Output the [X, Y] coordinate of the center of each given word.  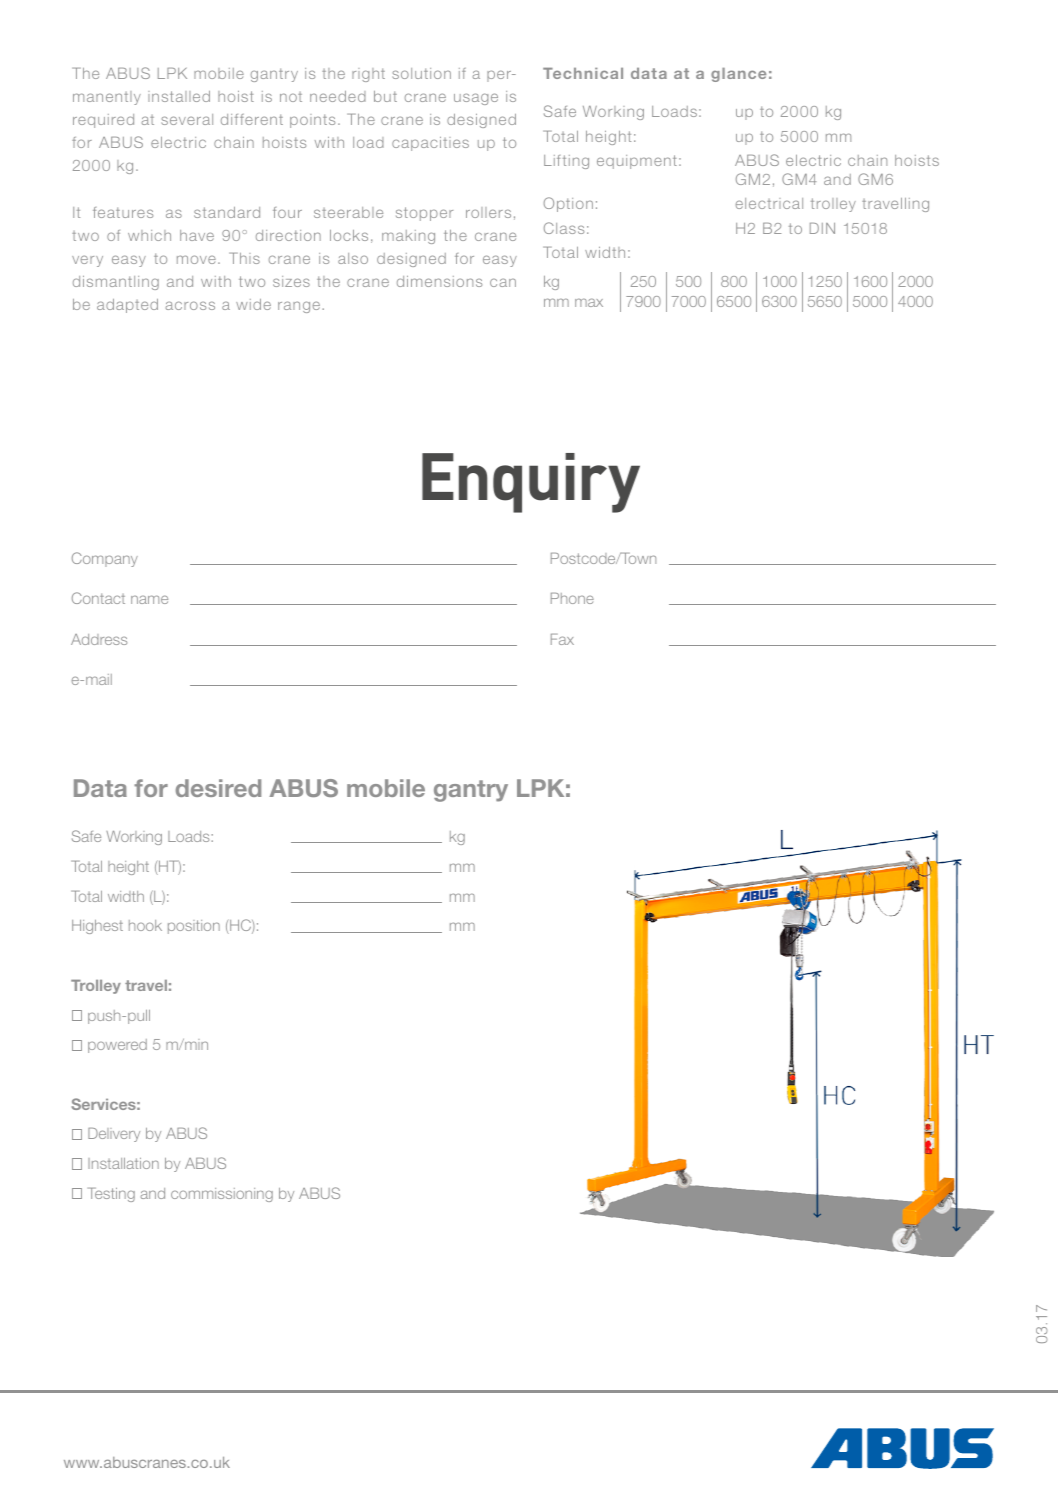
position [194, 927]
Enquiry [531, 483]
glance [738, 75]
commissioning [222, 1195]
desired [218, 788]
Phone [572, 598]
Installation [123, 1163]
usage [476, 99]
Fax [562, 639]
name [149, 599]
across [190, 305]
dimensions [439, 281]
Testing [111, 1195]
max [589, 302]
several [187, 119]
